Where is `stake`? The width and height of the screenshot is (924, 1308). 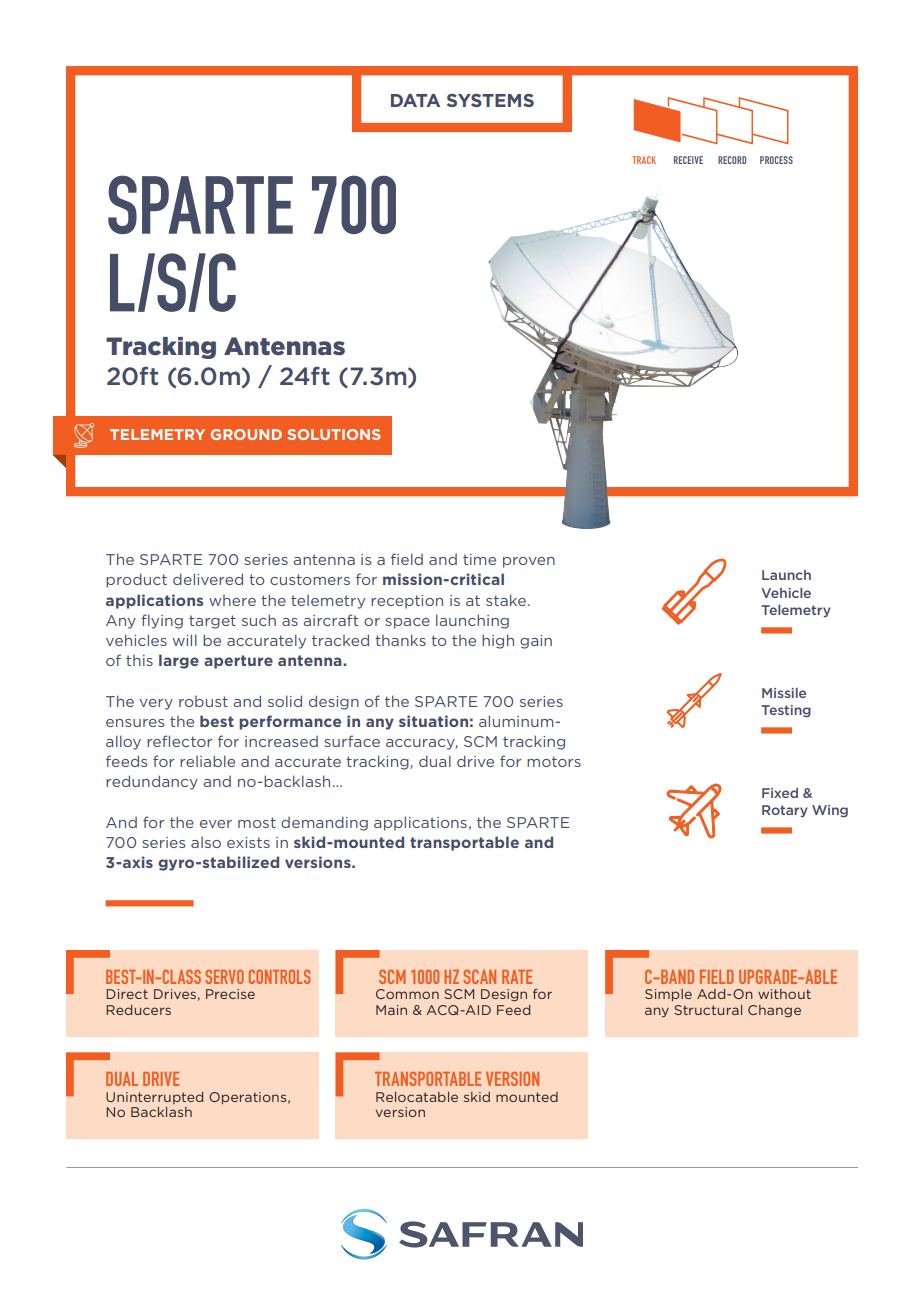 stake is located at coordinates (506, 600).
